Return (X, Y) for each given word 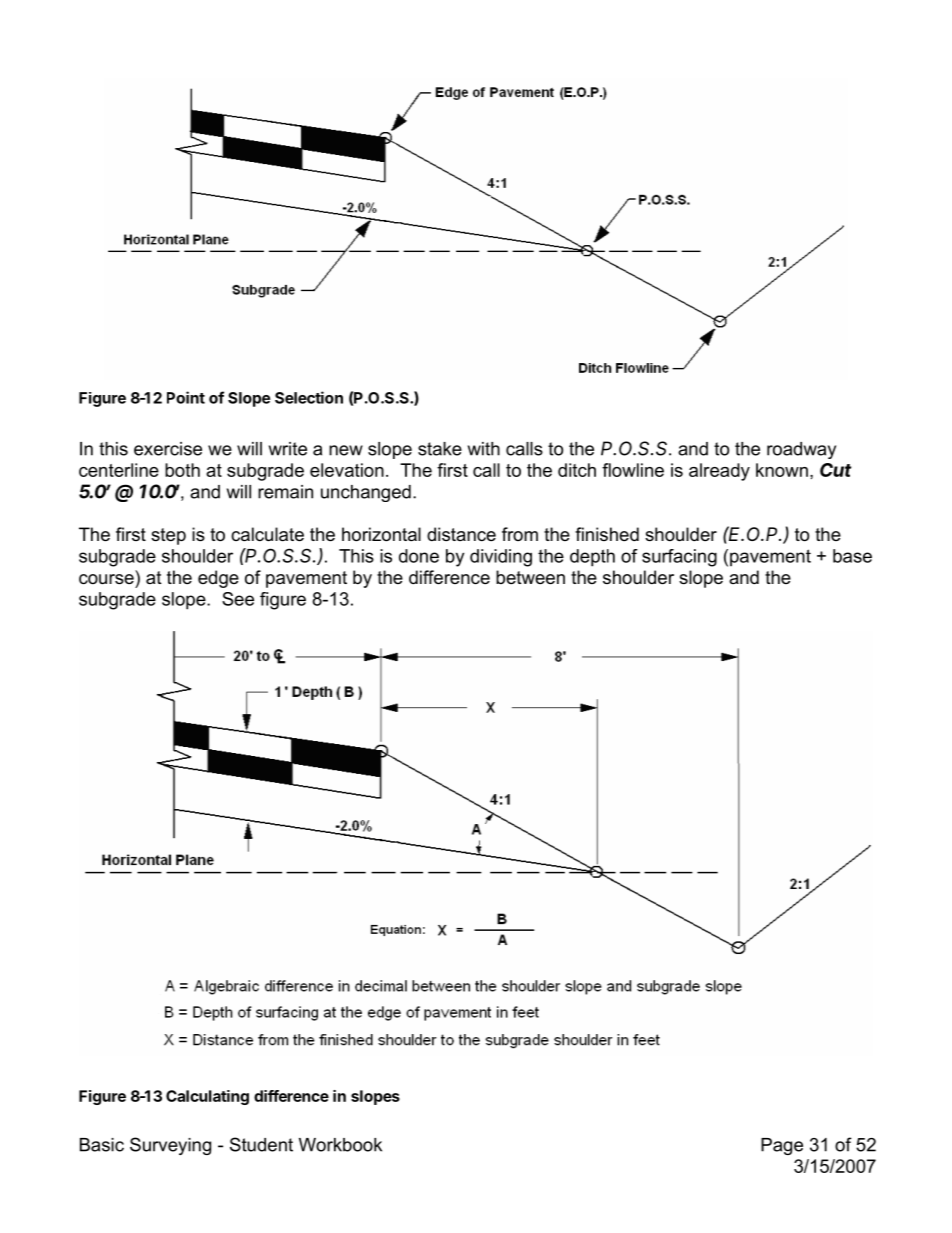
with (484, 449)
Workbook (340, 1145)
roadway (801, 450)
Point (186, 397)
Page (782, 1146)
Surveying (170, 1146)
